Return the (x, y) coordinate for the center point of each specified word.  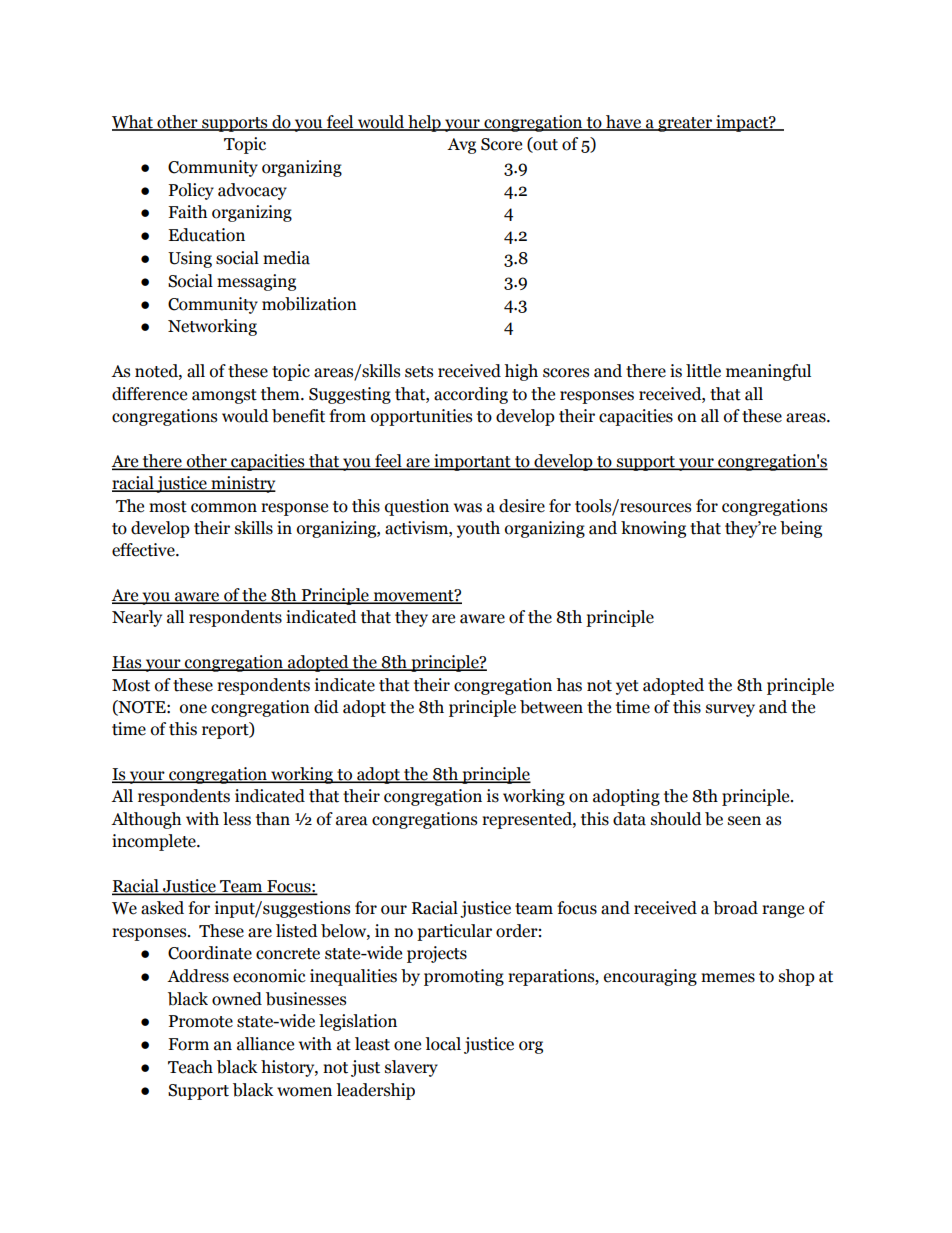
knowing (653, 529)
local (443, 1044)
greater (685, 124)
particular (454, 932)
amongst (224, 396)
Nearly (137, 618)
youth (478, 529)
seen (744, 821)
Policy (191, 191)
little (703, 371)
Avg (461, 146)
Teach (190, 1067)
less (237, 819)
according (471, 395)
